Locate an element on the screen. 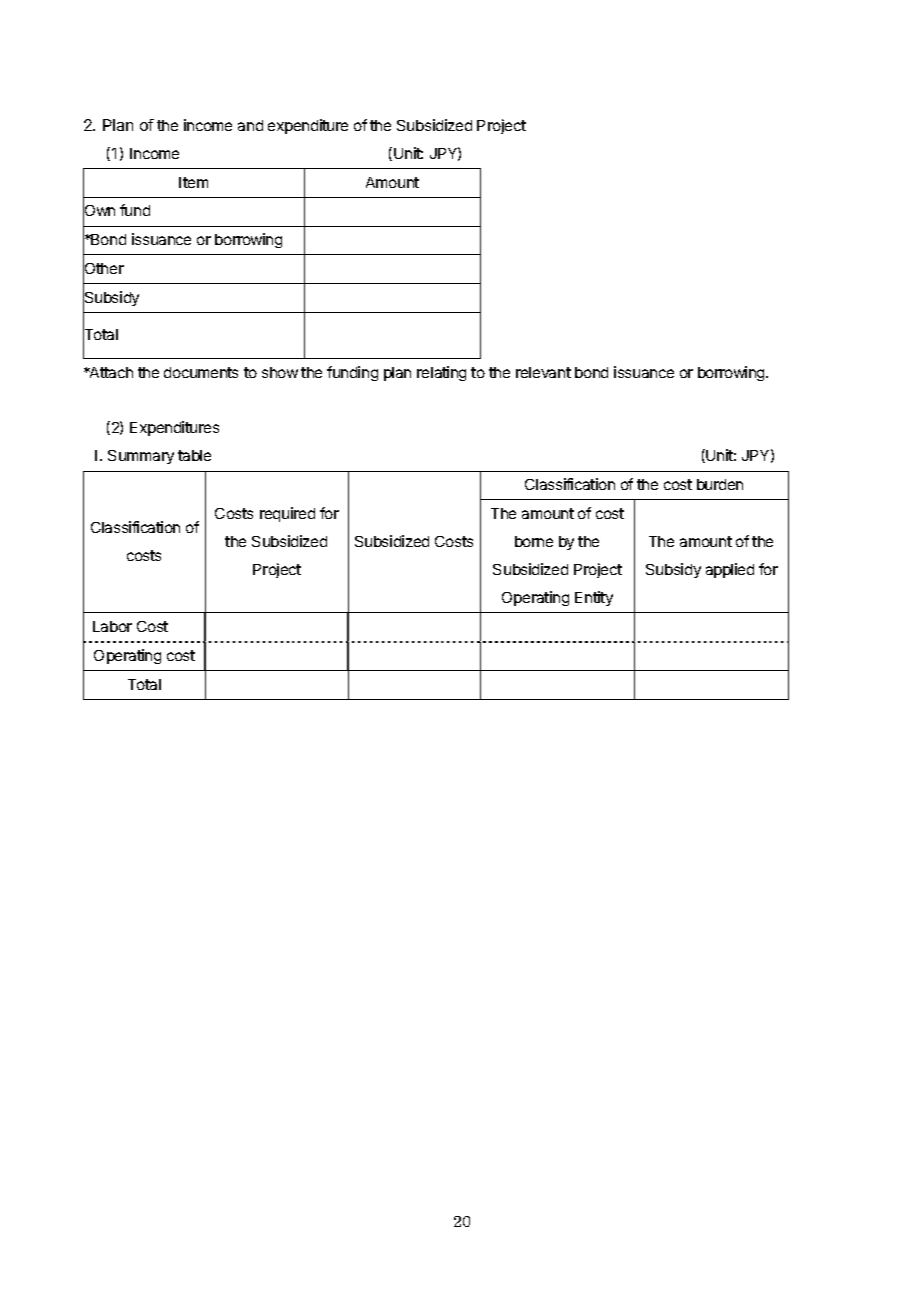 The image size is (924, 1308). relating is located at coordinates (441, 373).
